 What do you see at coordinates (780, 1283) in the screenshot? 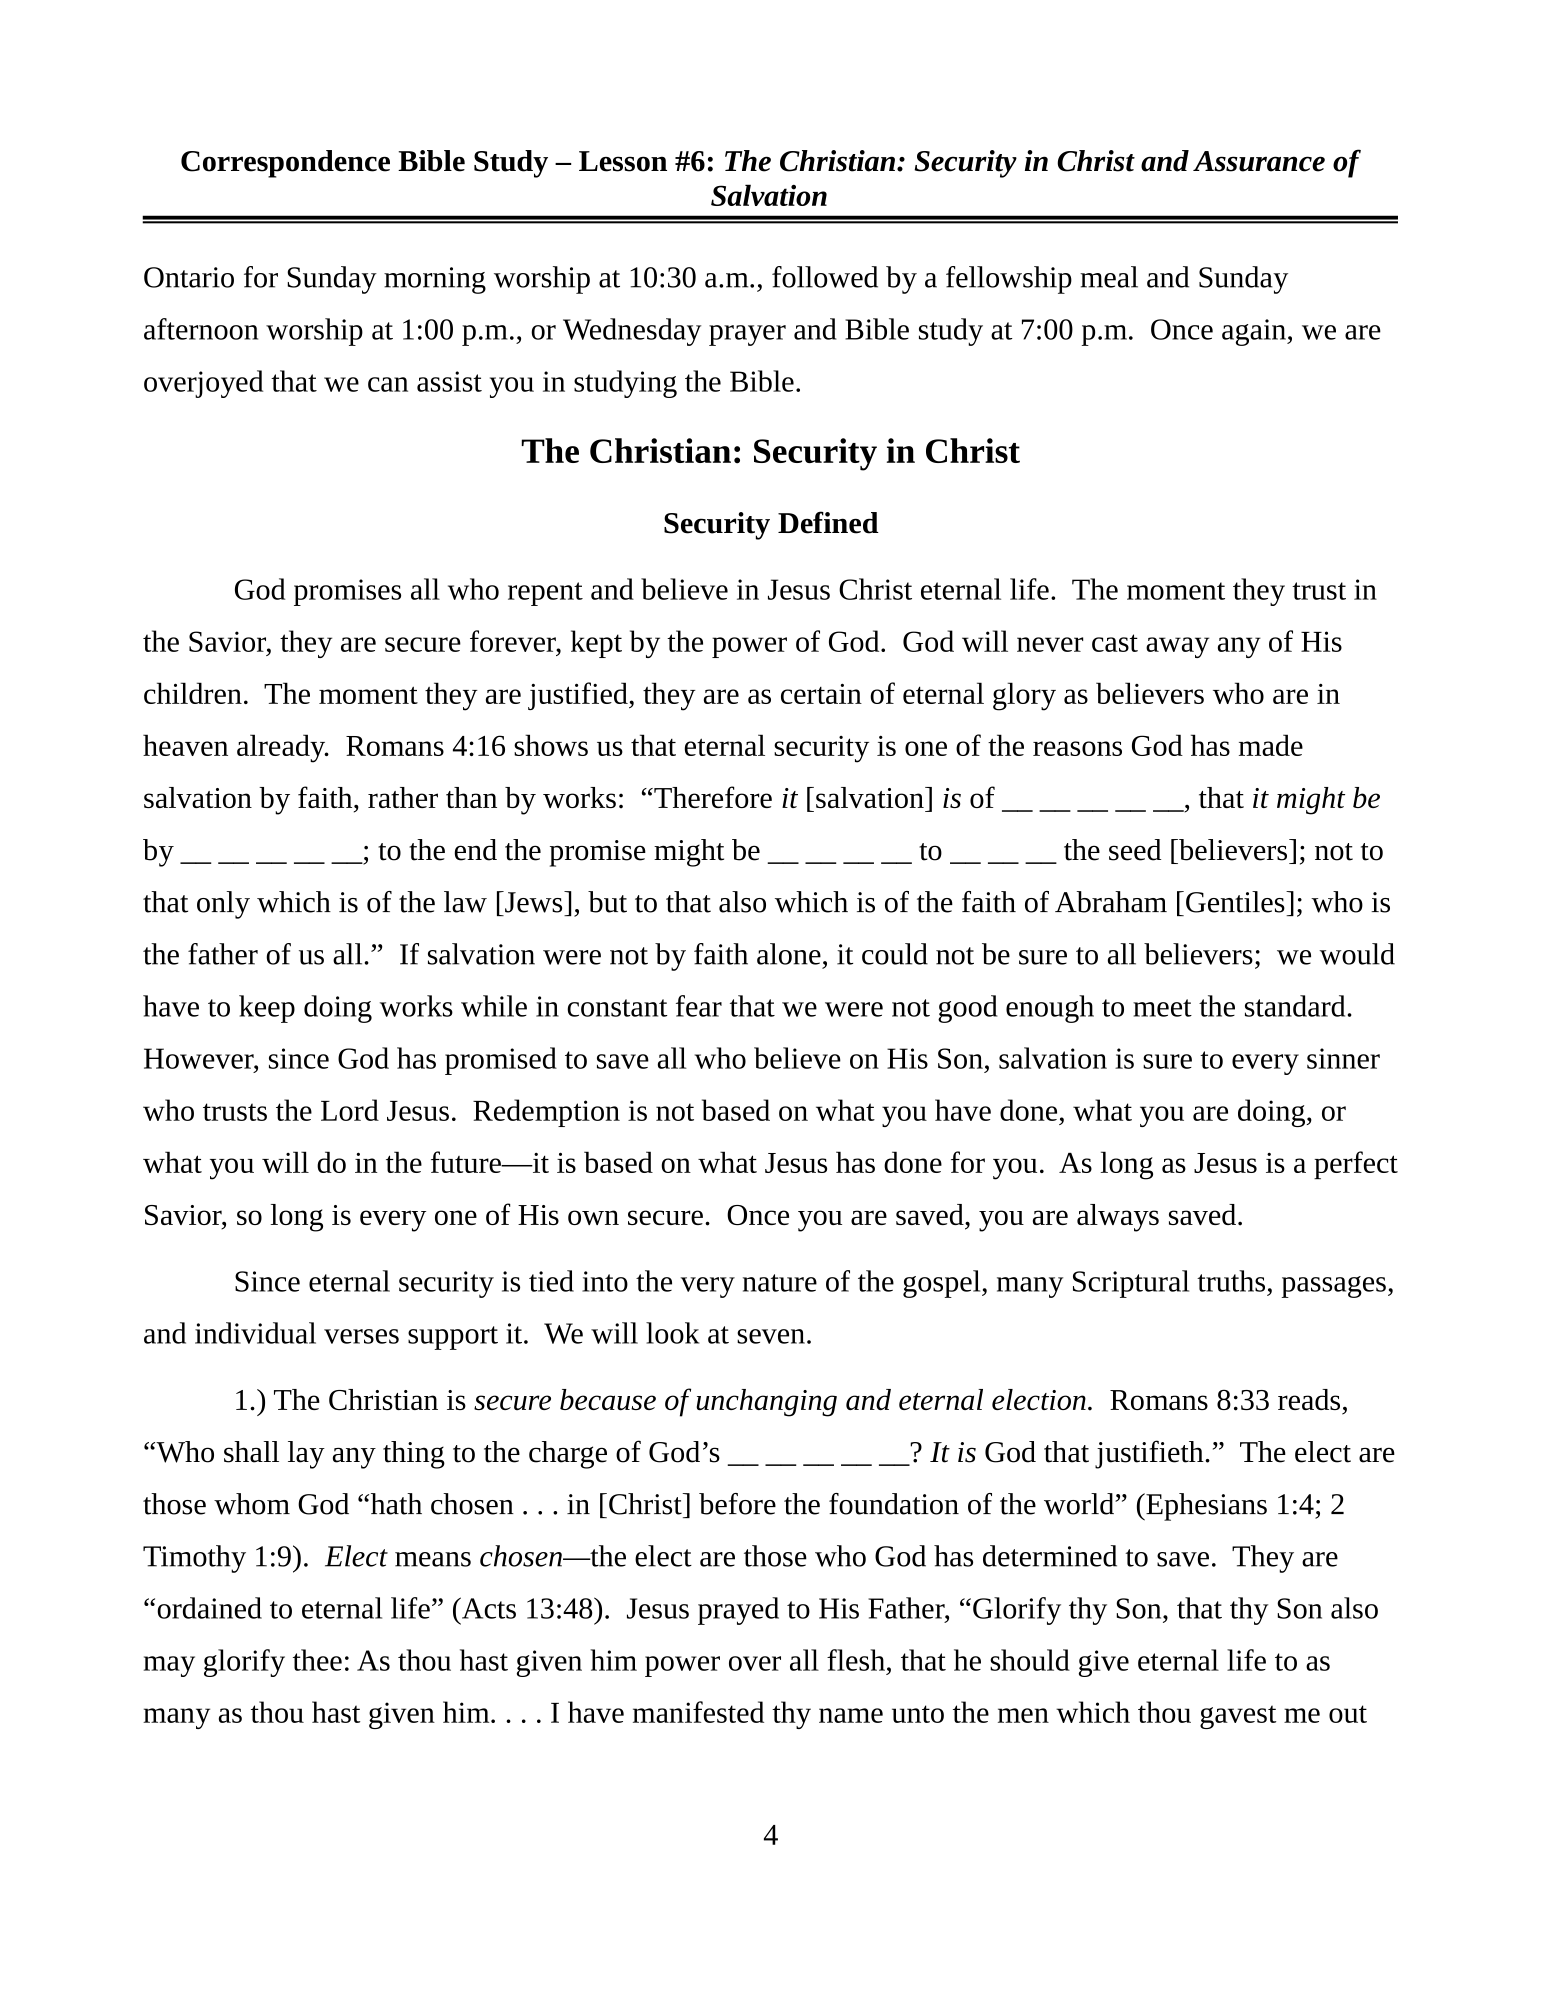
I see `nature` at bounding box center [780, 1283].
